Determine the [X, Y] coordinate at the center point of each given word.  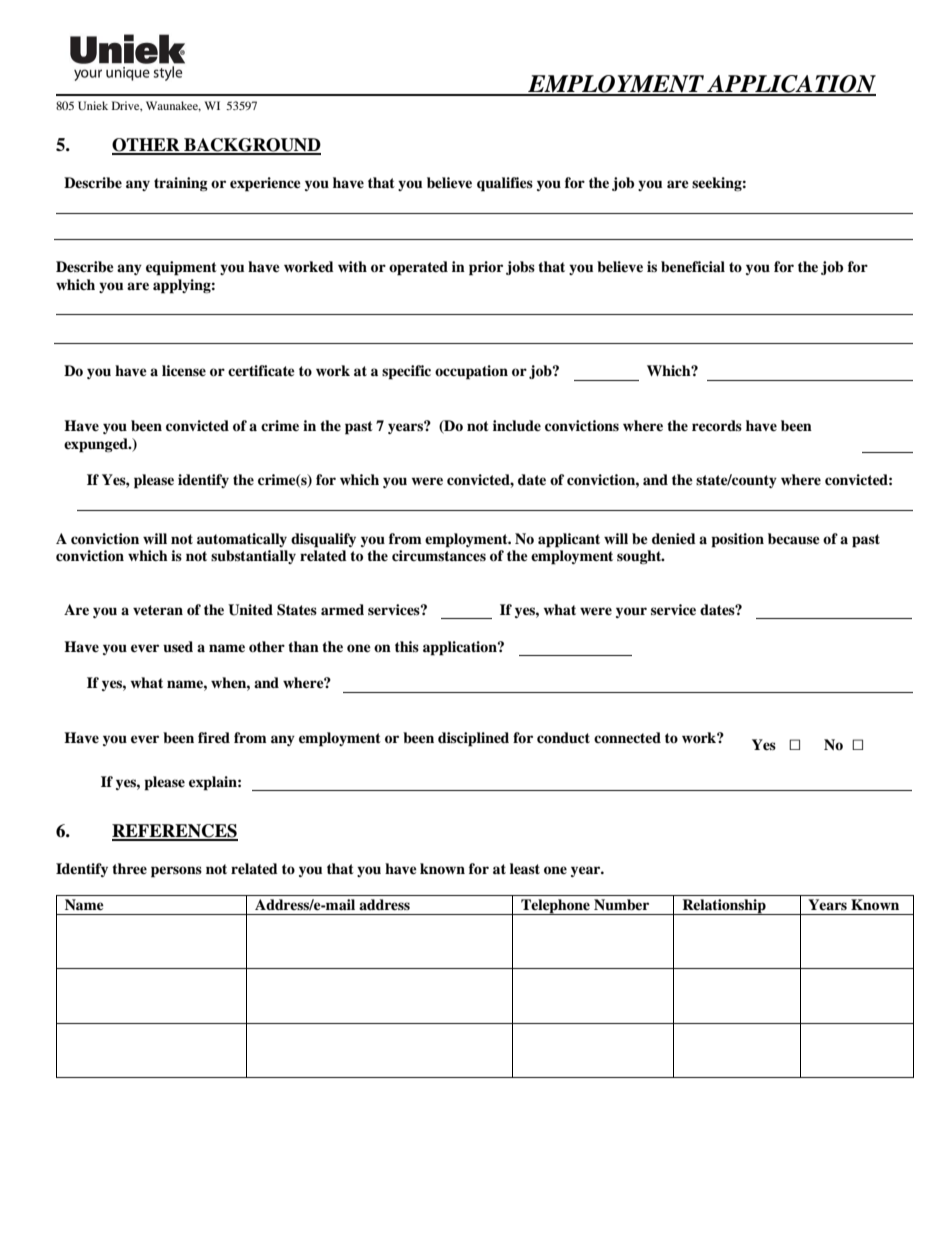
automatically [242, 540]
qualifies [505, 184]
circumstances [439, 555]
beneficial [693, 267]
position [737, 540]
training [181, 184]
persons [176, 872]
